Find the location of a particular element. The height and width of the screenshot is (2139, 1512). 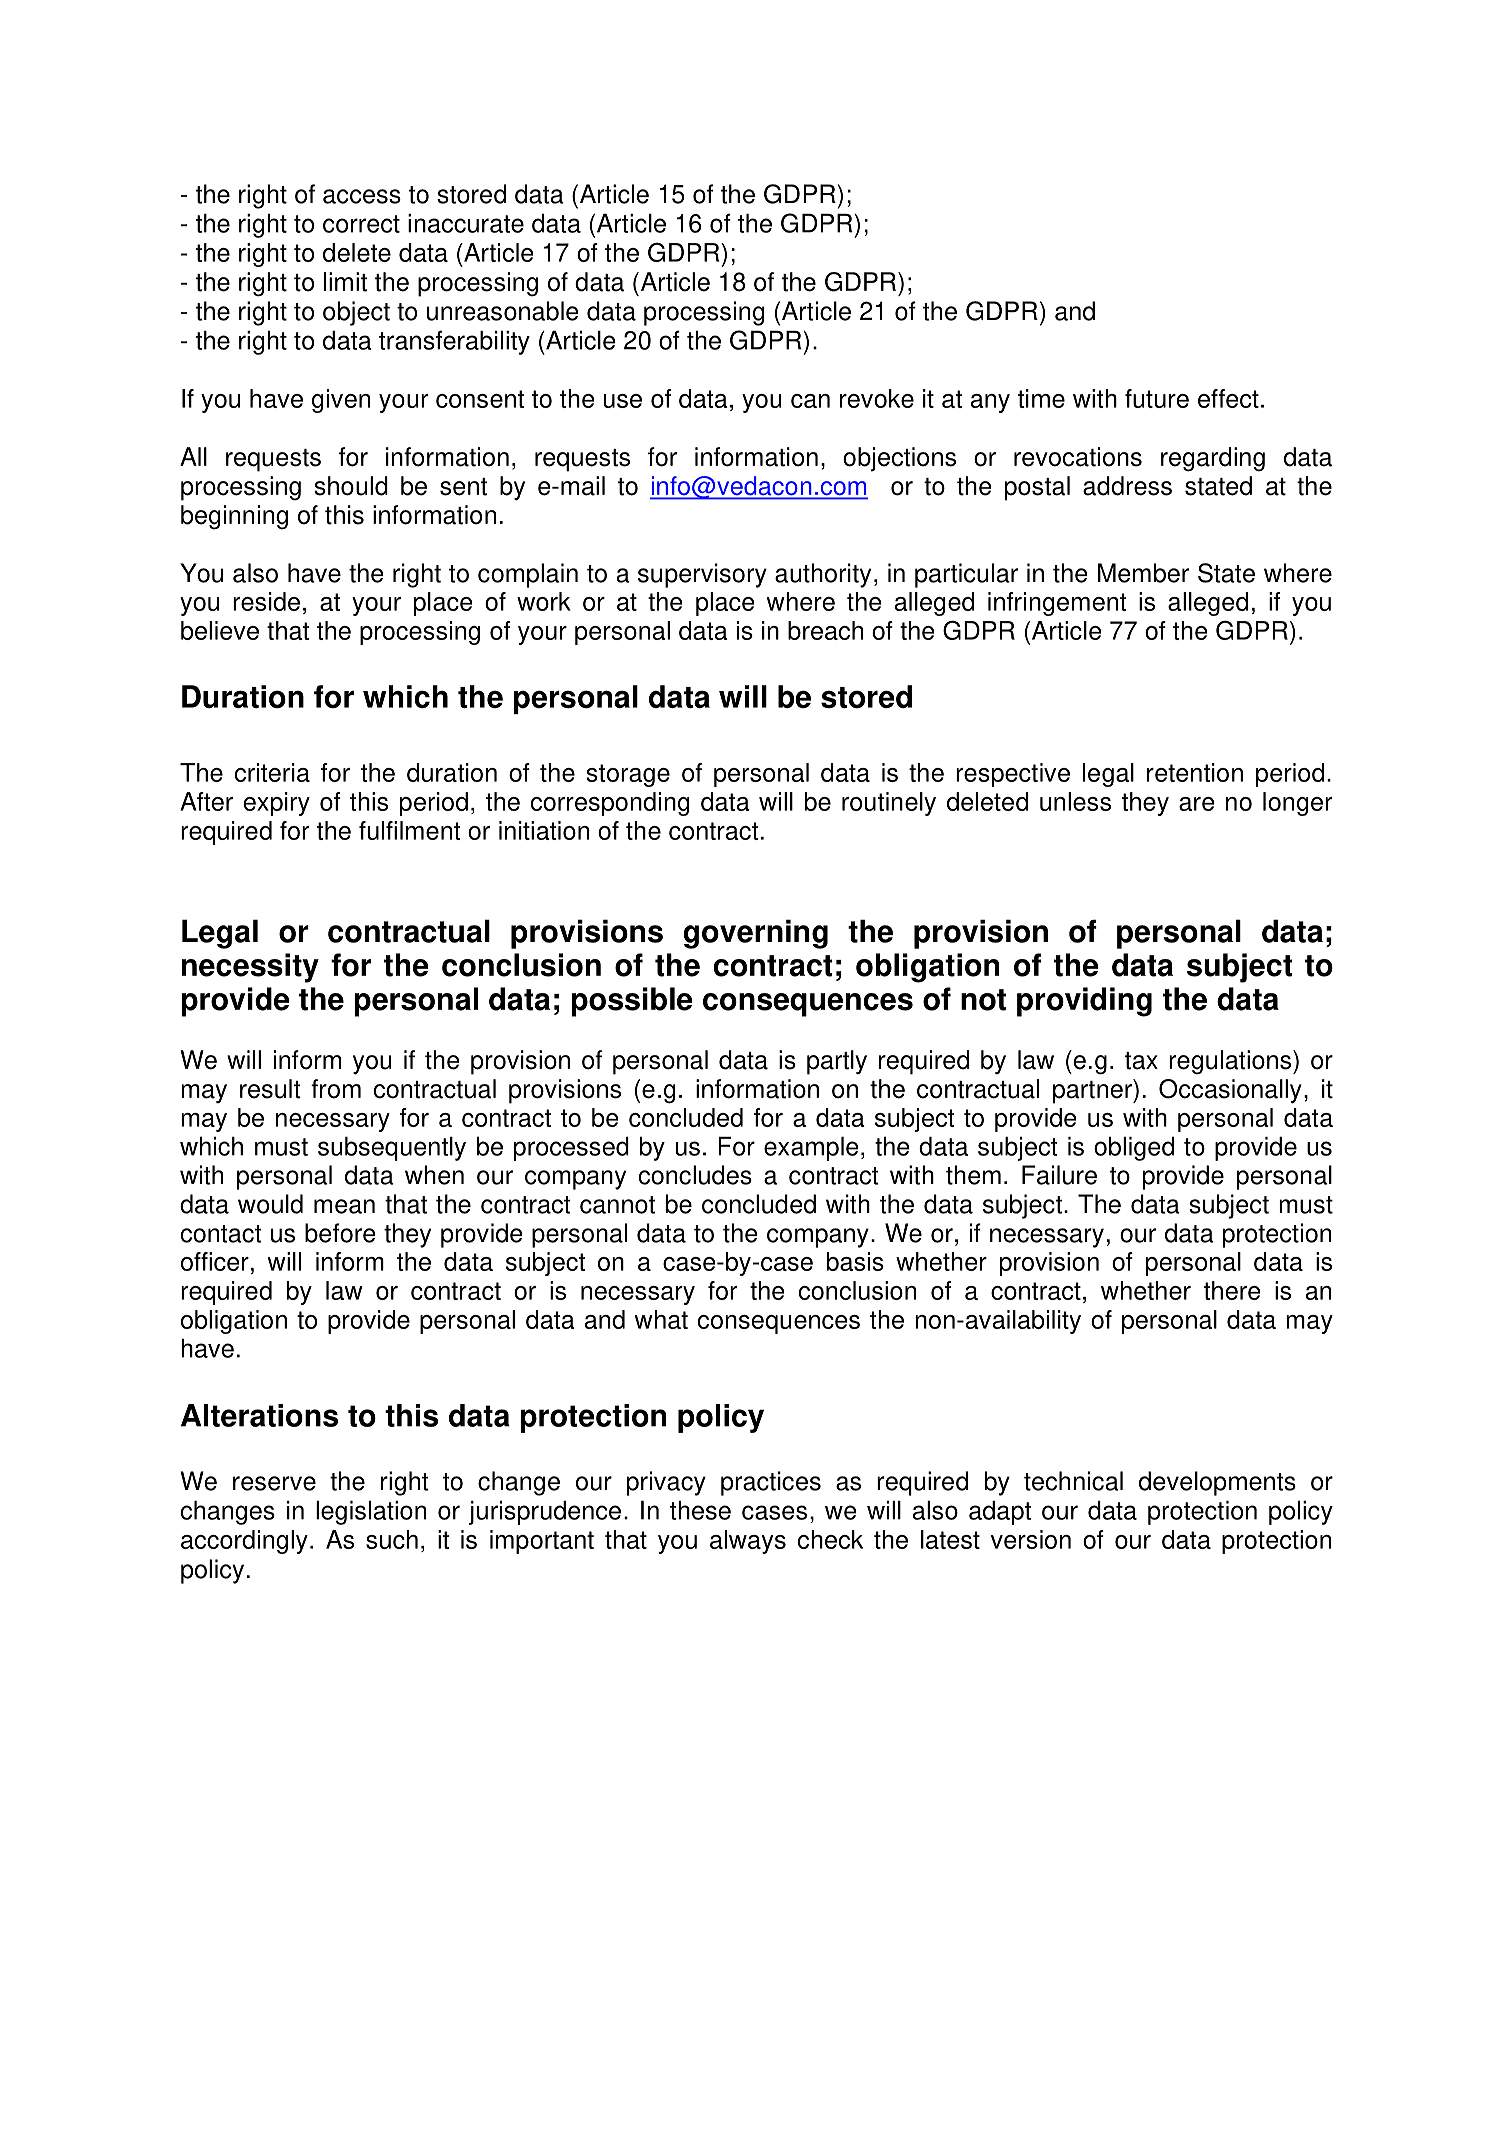

Member is located at coordinates (1143, 573).
